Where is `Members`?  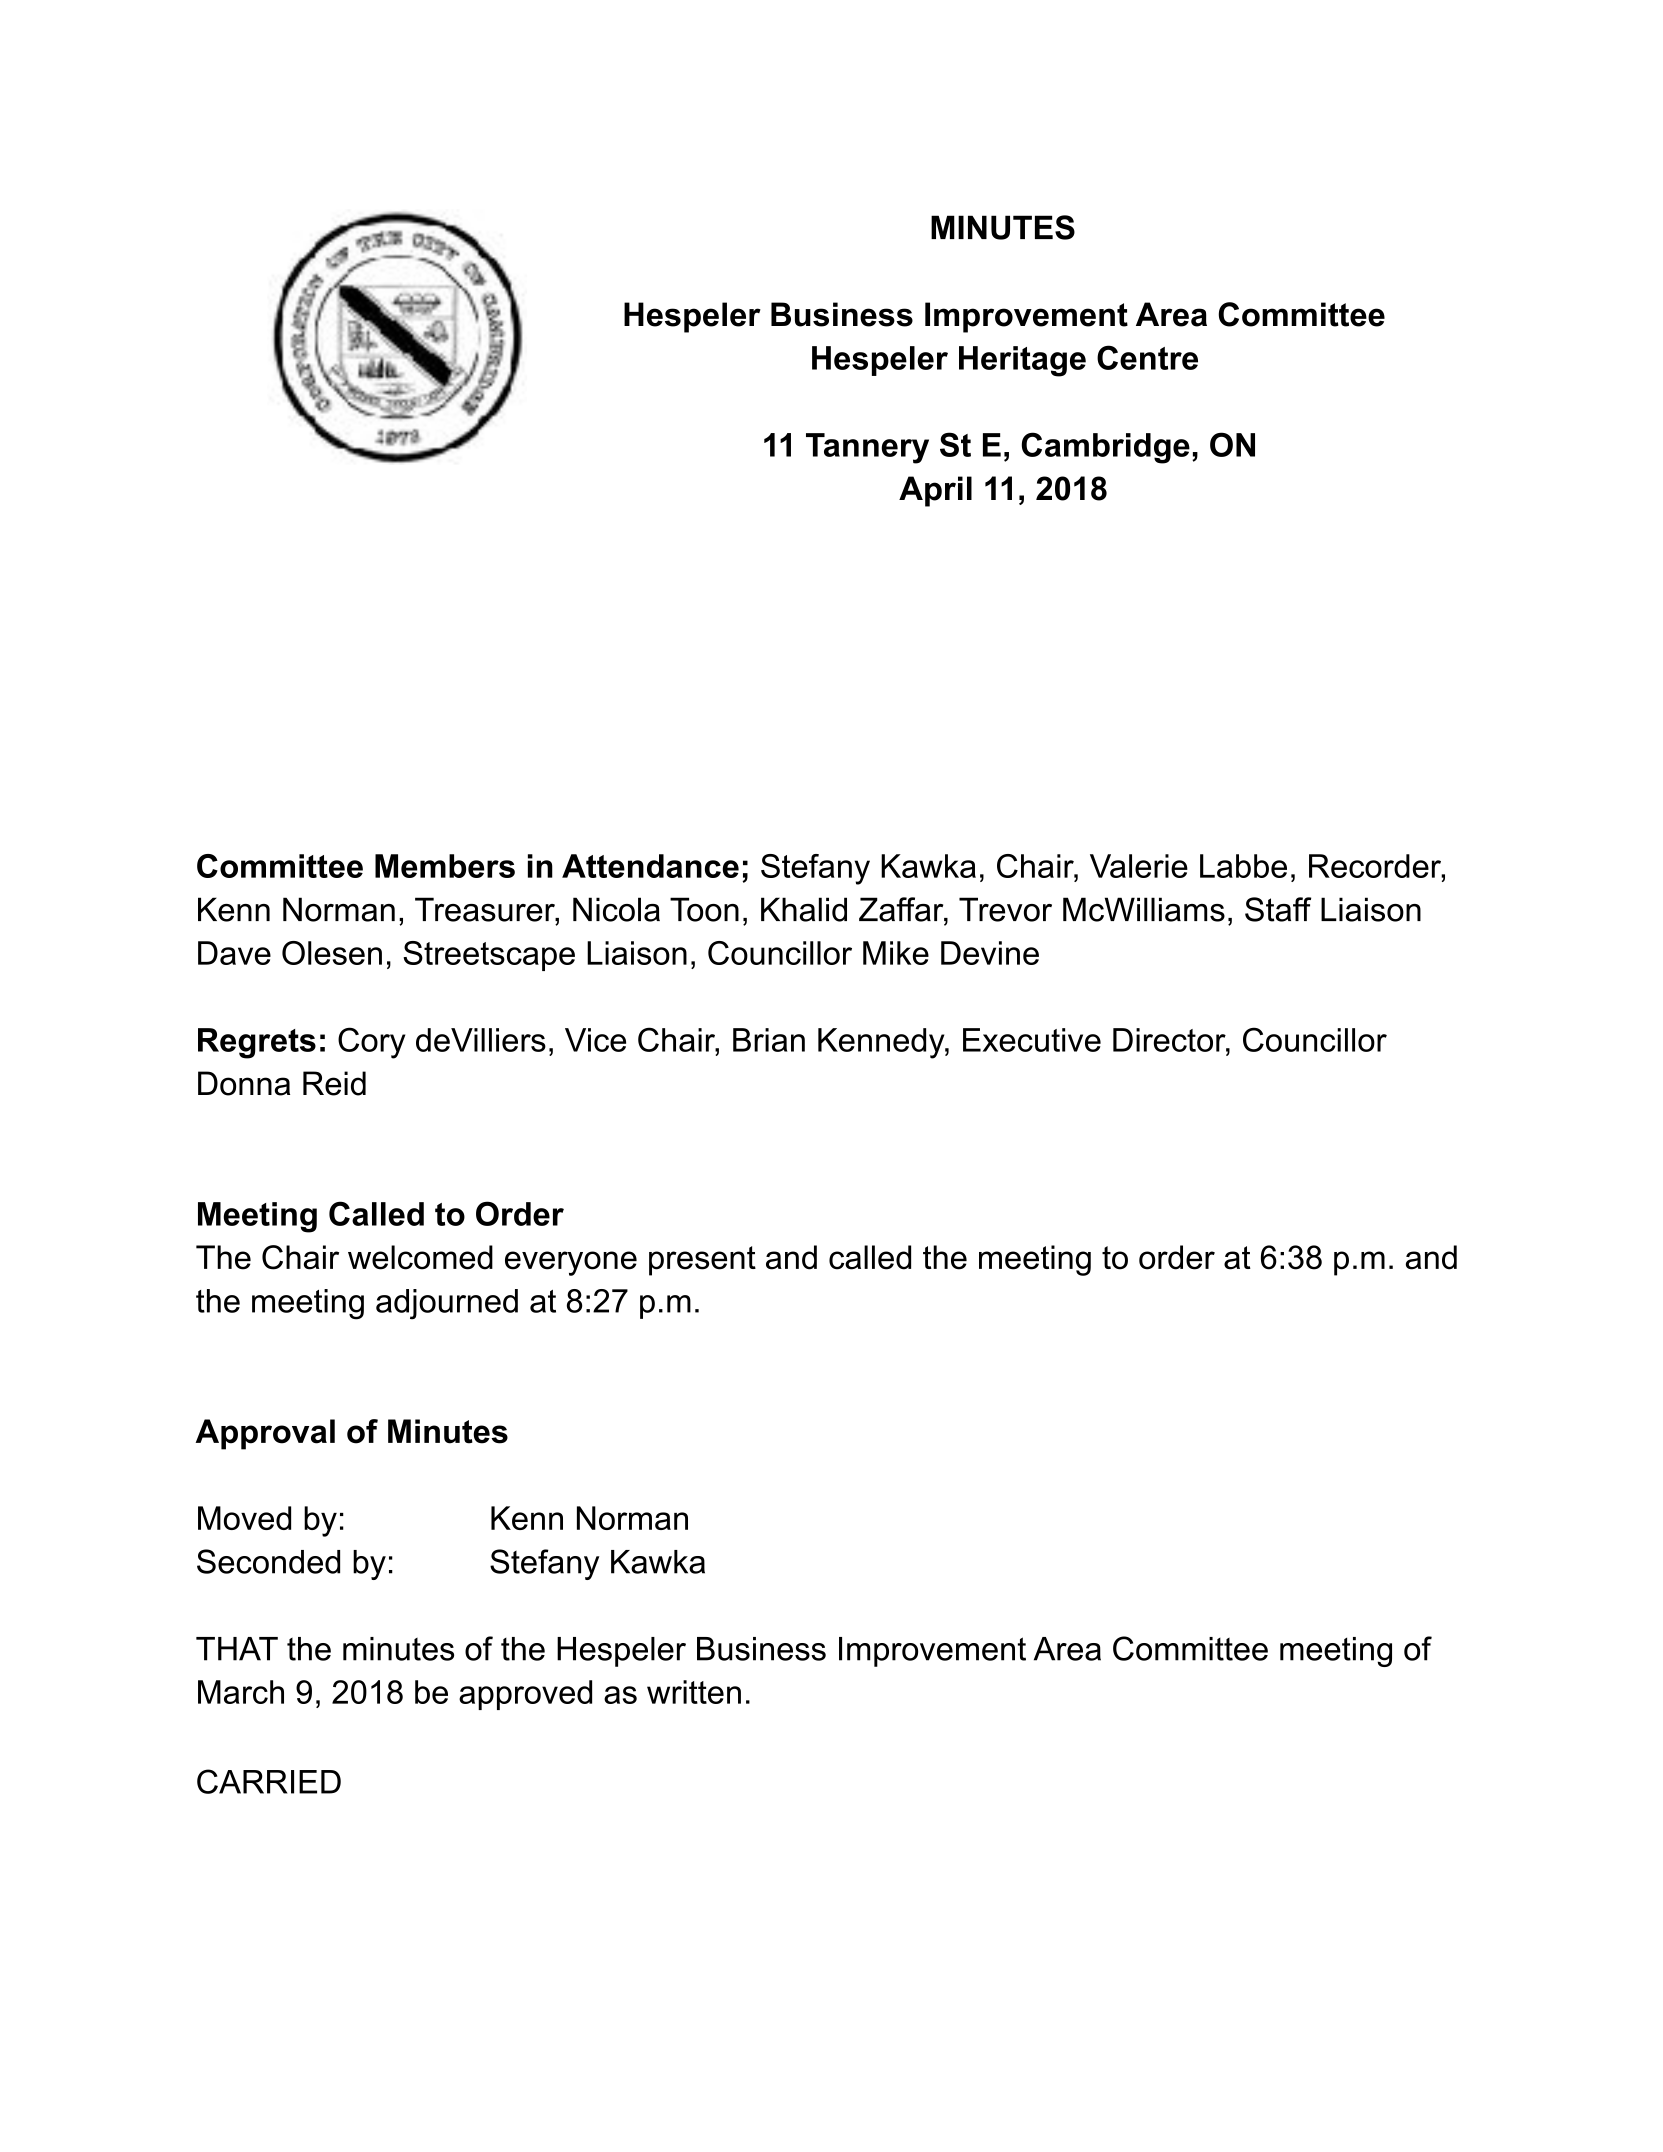 Members is located at coordinates (445, 866).
